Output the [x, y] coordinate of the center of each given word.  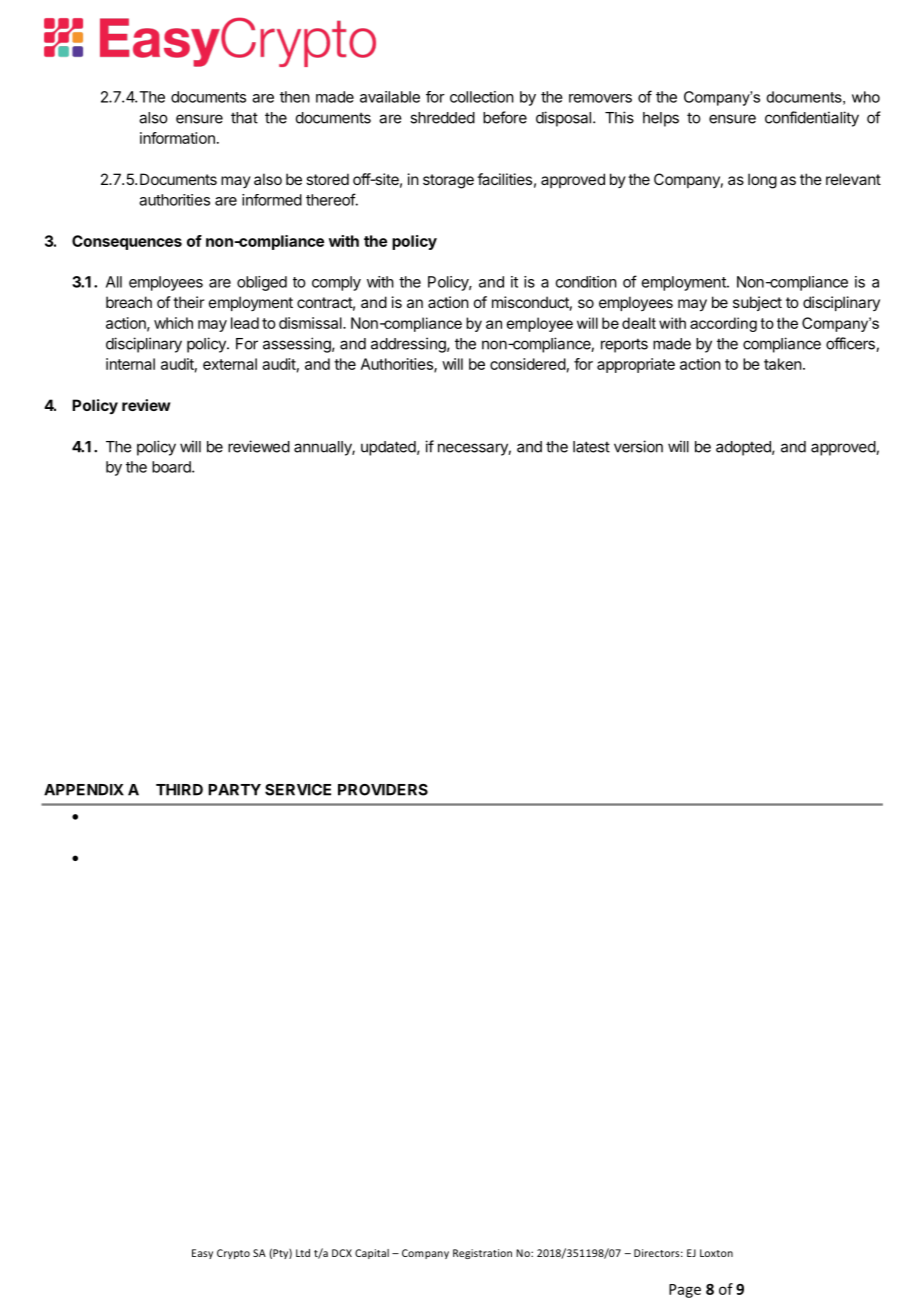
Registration [482, 1254]
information [177, 138]
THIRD [179, 790]
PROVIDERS [383, 790]
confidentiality [812, 119]
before [505, 117]
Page [685, 1291]
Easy [202, 1254]
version [638, 446]
